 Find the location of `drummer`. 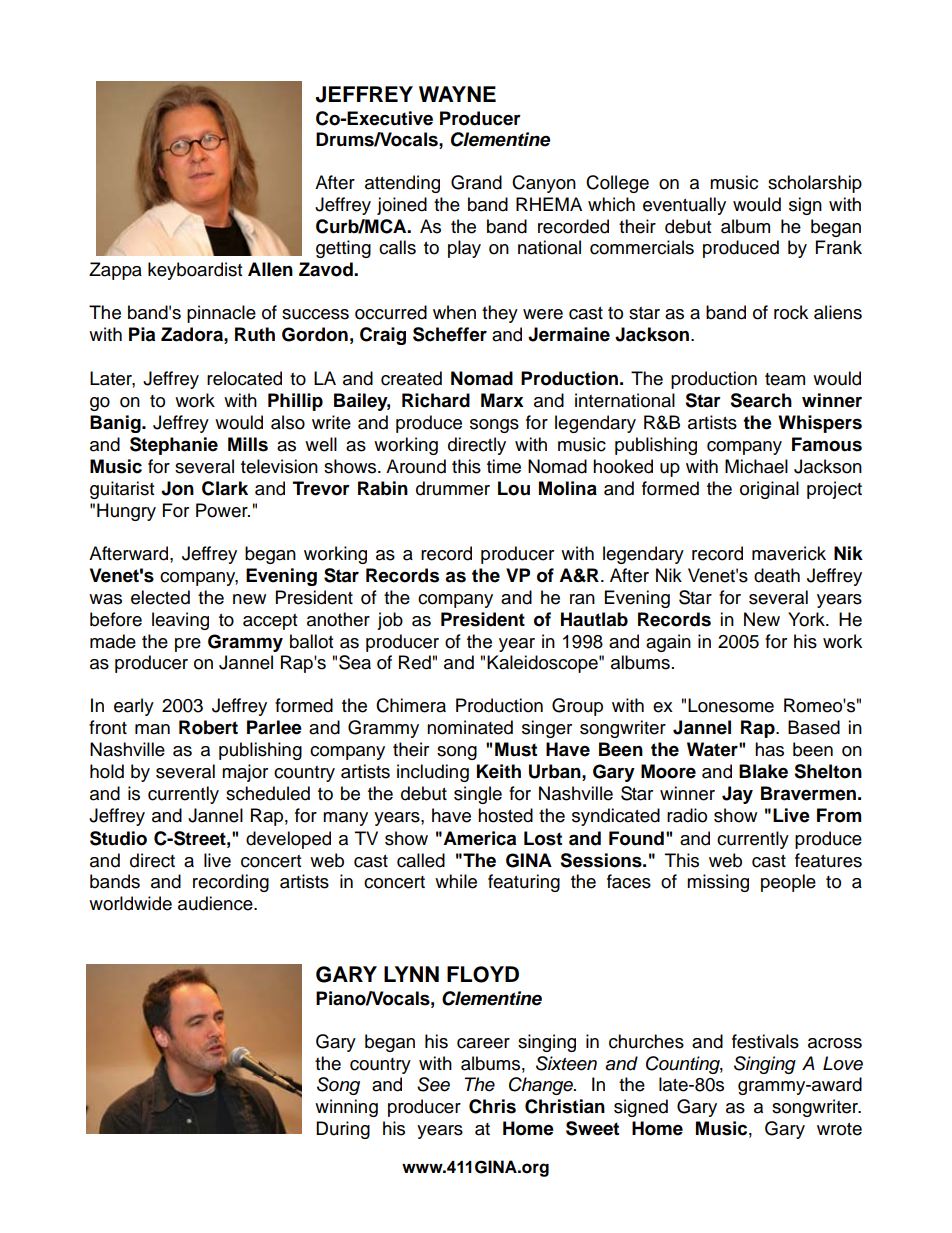

drummer is located at coordinates (453, 488).
